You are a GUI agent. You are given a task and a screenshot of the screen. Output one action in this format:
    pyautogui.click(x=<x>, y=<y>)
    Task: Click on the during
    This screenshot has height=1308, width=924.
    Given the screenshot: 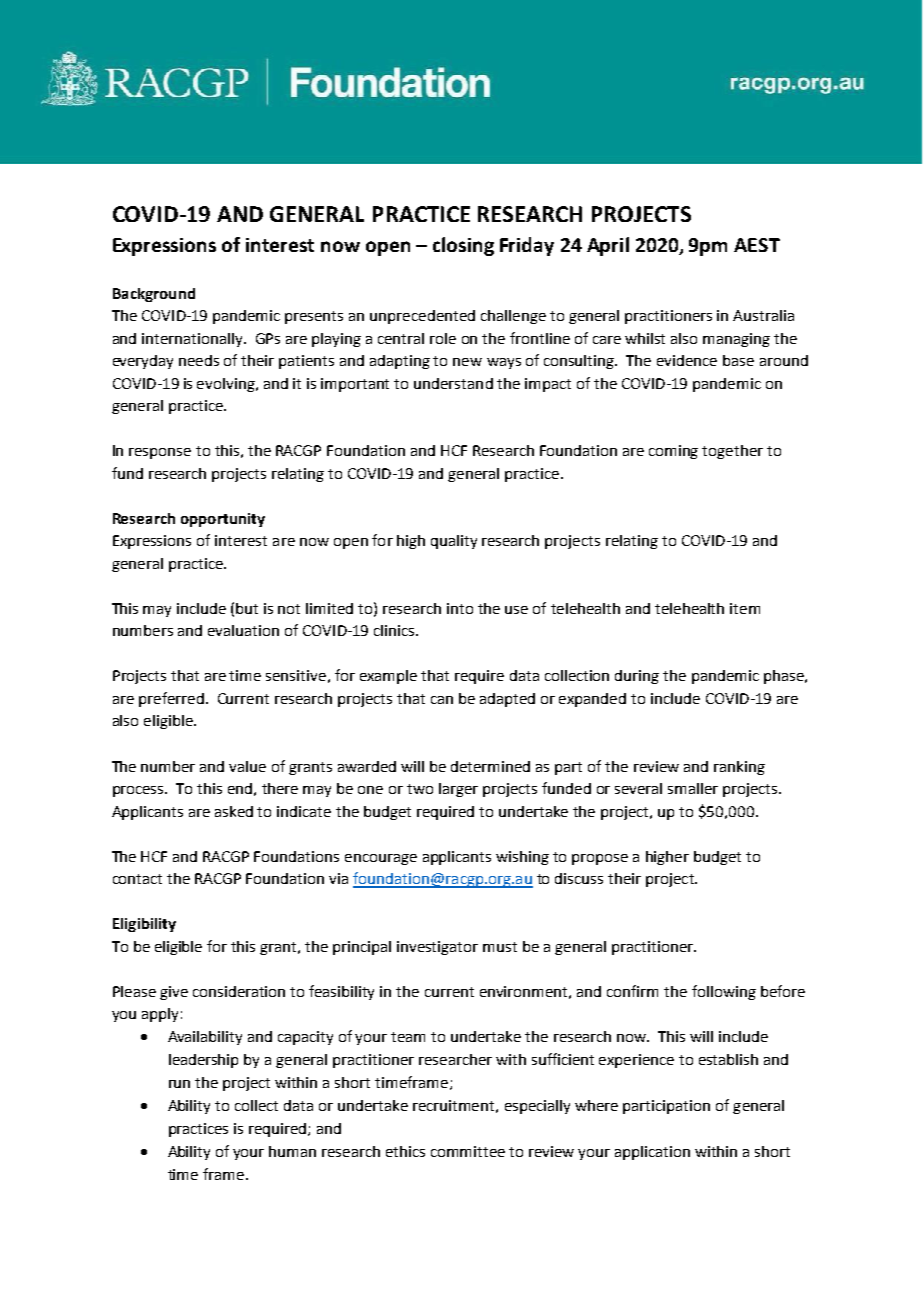 What is the action you would take?
    pyautogui.click(x=637, y=677)
